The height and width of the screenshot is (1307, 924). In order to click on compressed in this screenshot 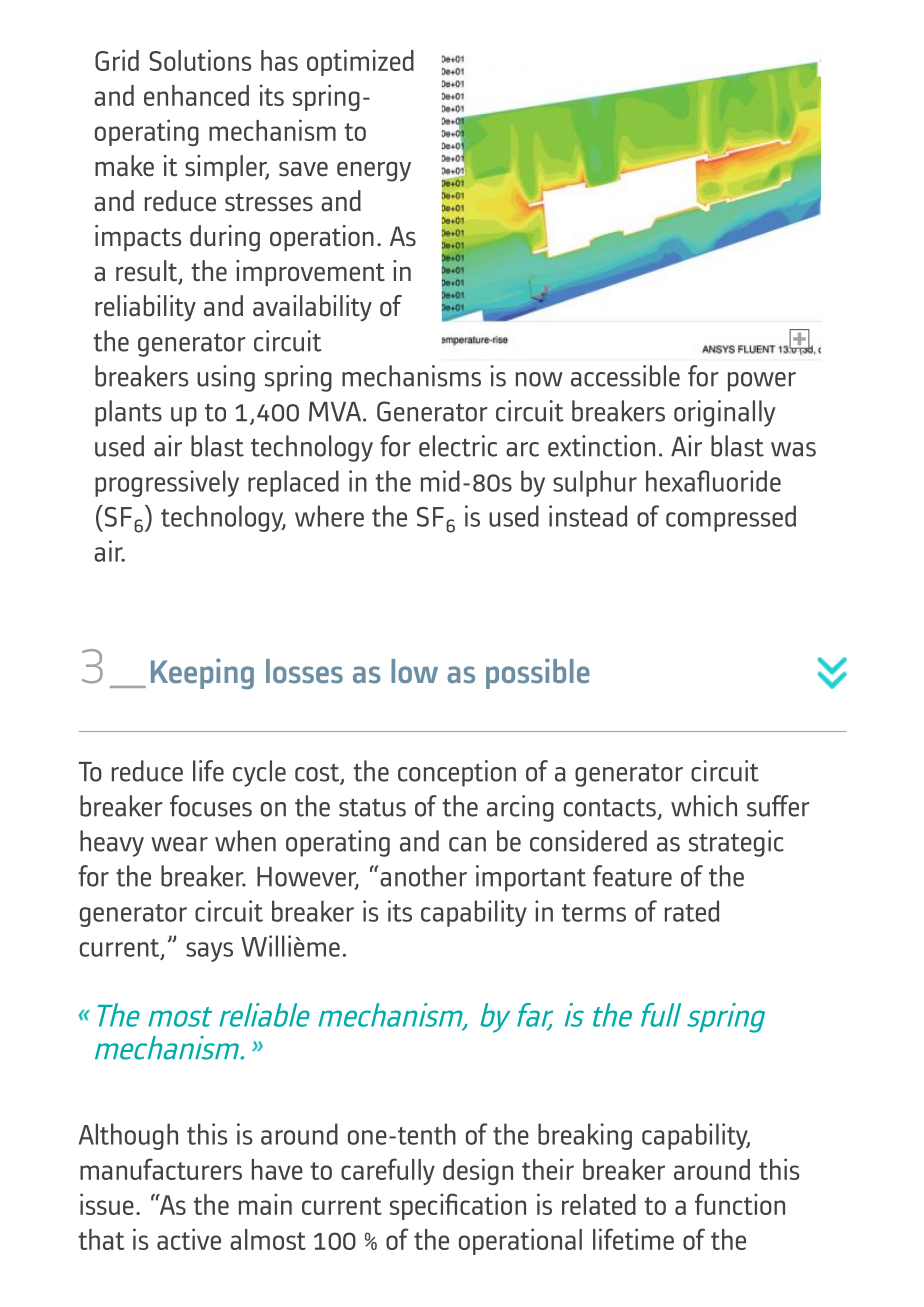, I will do `click(731, 518)`.
